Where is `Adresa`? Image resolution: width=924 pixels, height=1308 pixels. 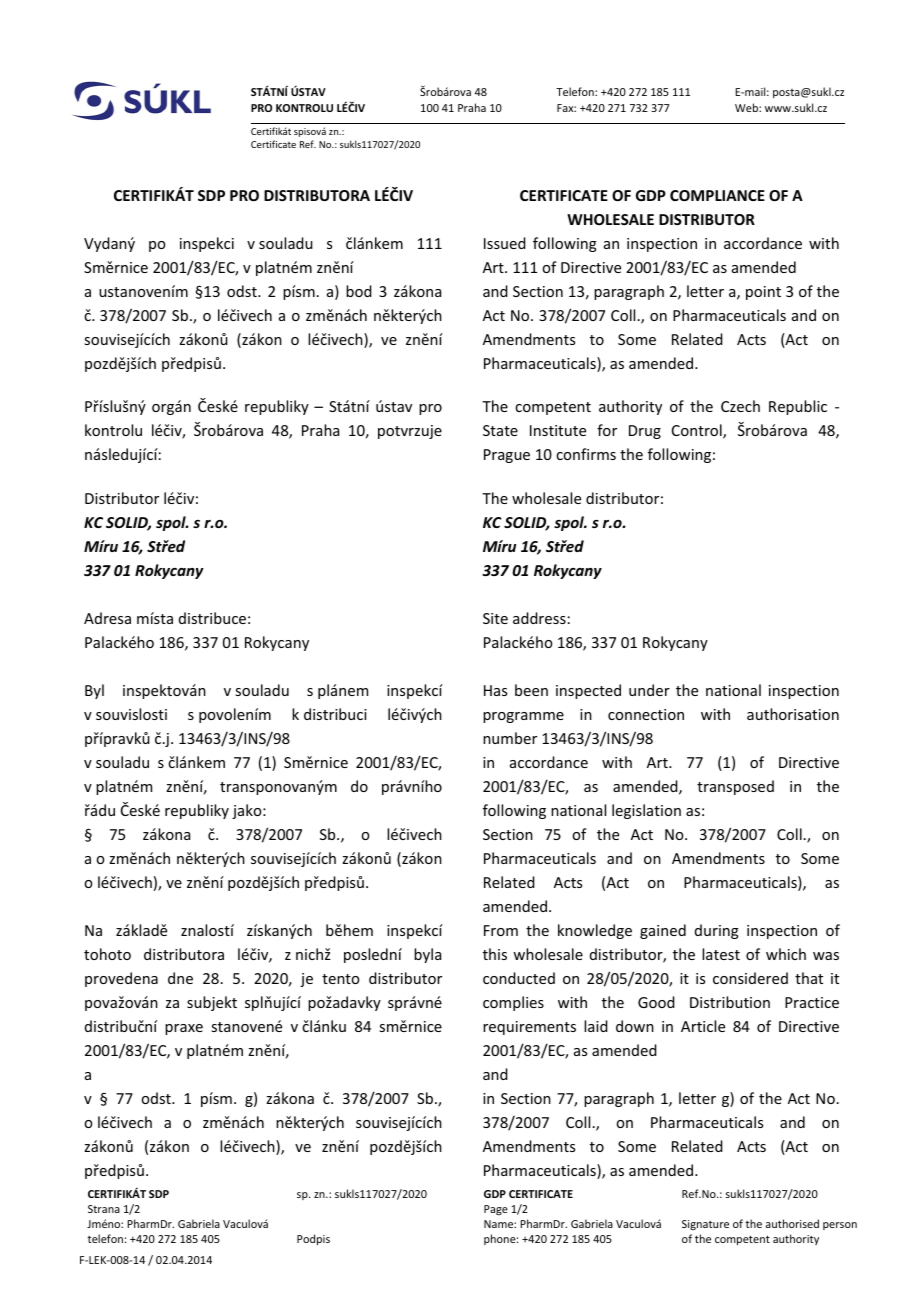 Adresa is located at coordinates (107, 618).
